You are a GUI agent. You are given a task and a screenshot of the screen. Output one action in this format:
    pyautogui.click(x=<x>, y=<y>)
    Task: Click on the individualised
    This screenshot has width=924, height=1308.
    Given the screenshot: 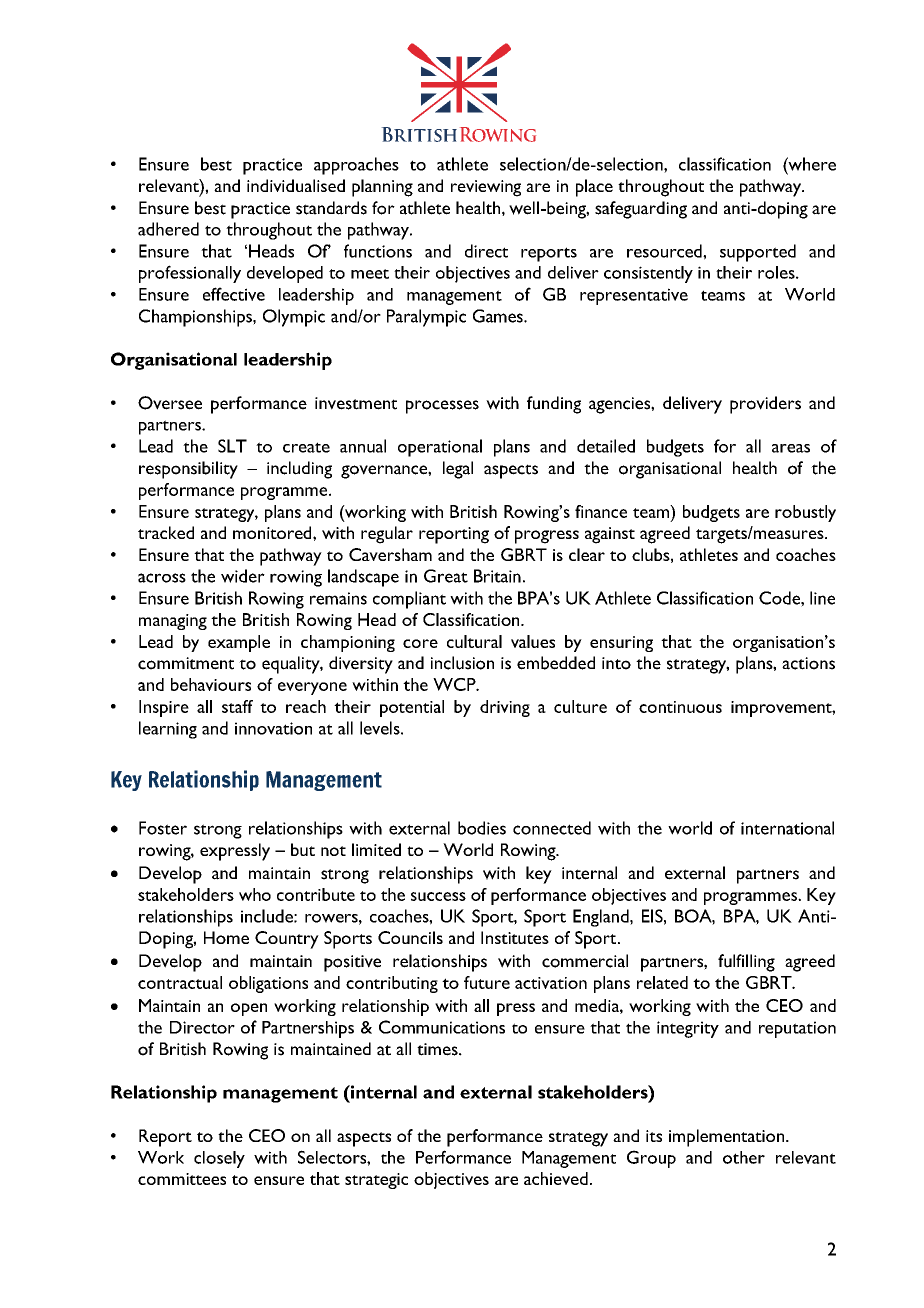 What is the action you would take?
    pyautogui.click(x=296, y=185)
